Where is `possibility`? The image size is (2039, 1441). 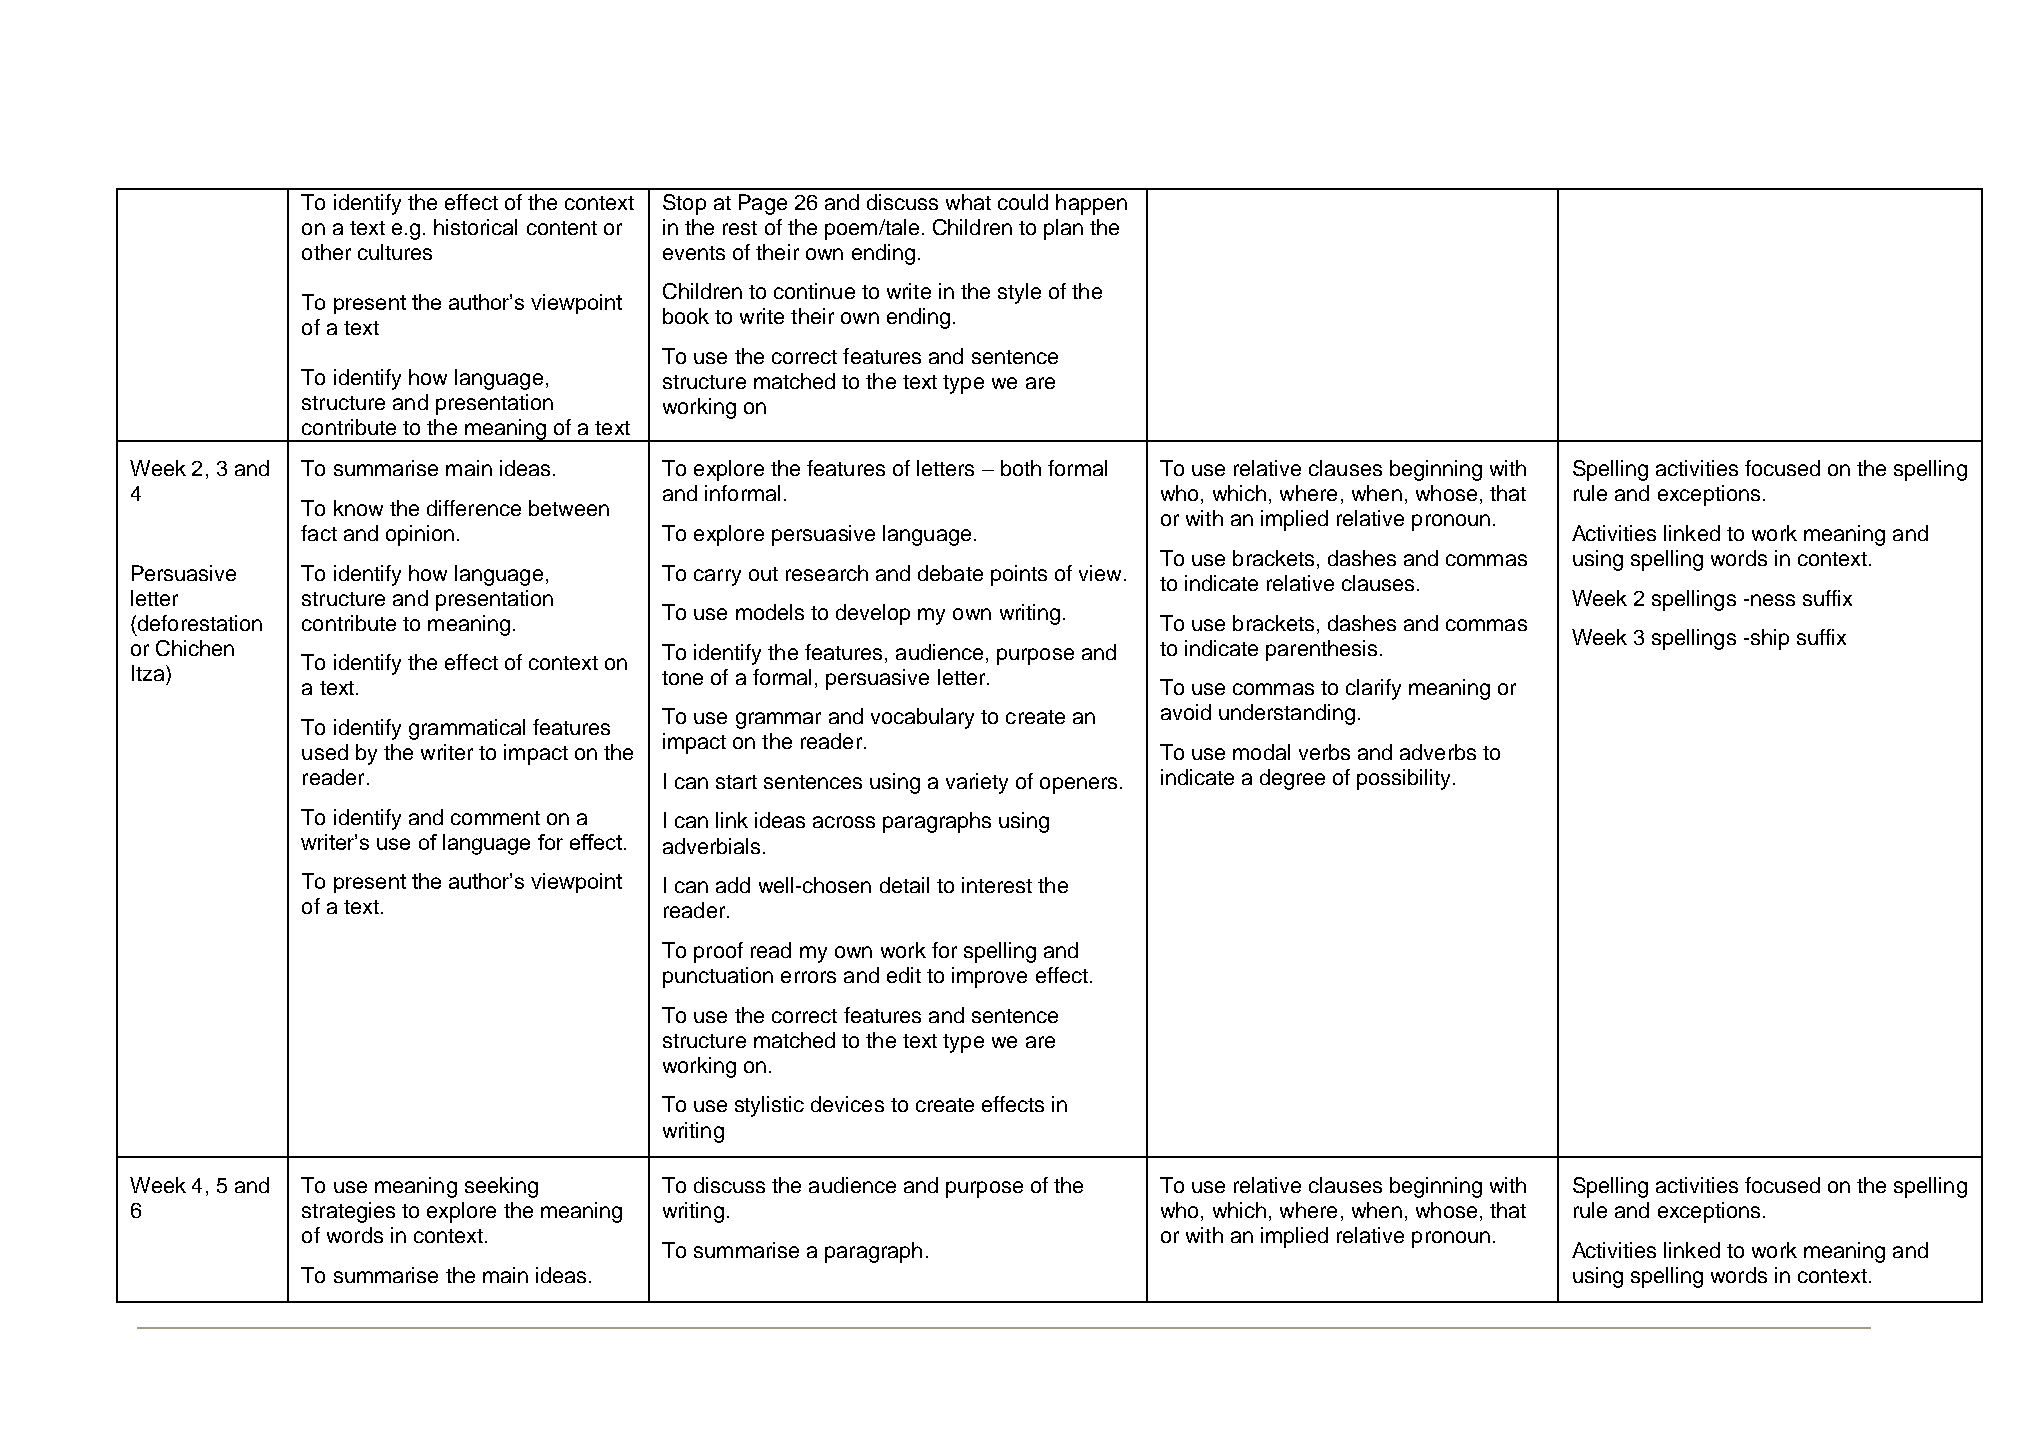
possibility is located at coordinates (1405, 779).
